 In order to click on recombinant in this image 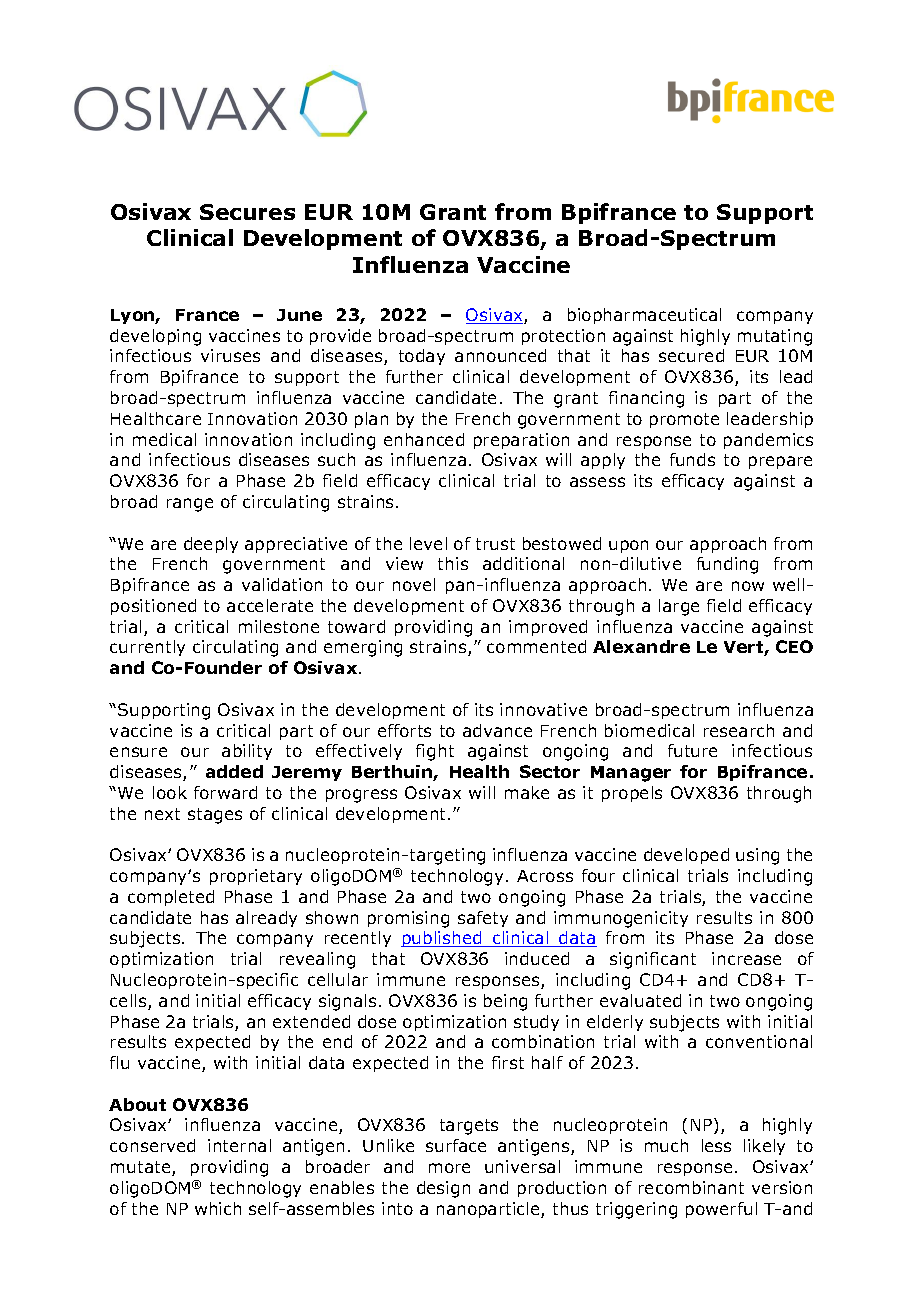, I will do `click(691, 1187)`.
